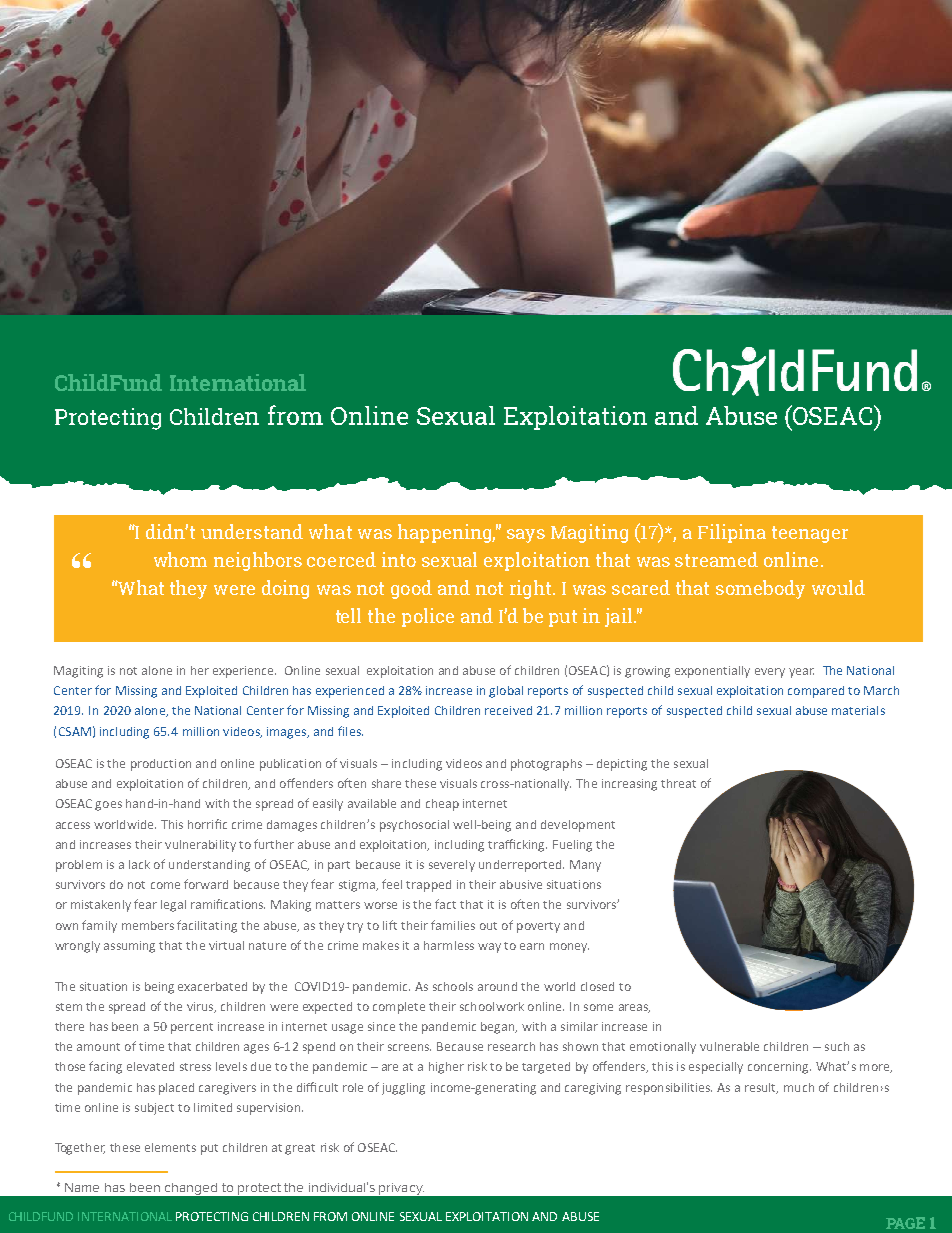 Image resolution: width=952 pixels, height=1233 pixels. What do you see at coordinates (678, 783) in the screenshot?
I see `threat` at bounding box center [678, 783].
